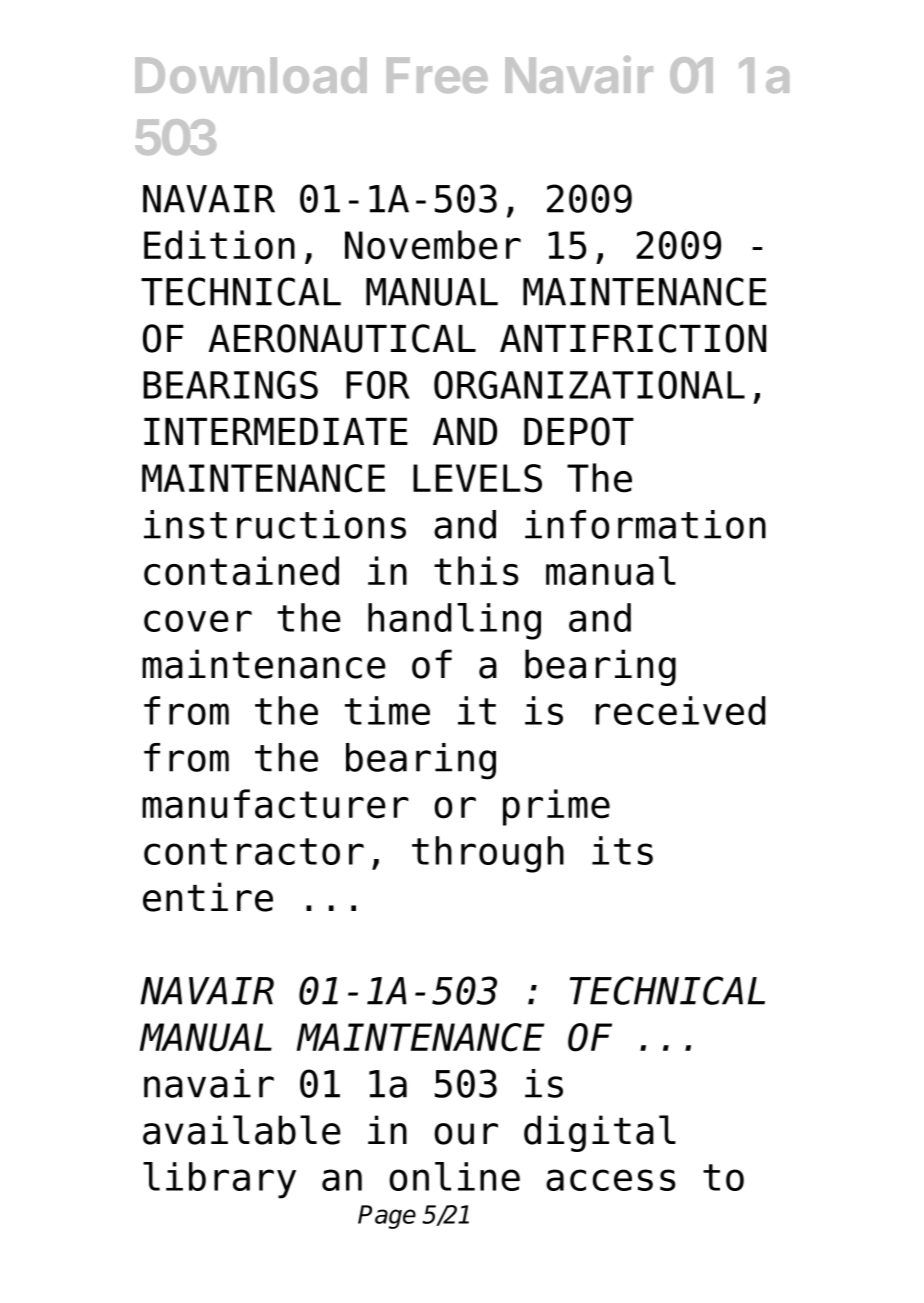 Image resolution: width=924 pixels, height=1303 pixels. Describe the element at coordinates (276, 431) in the screenshot. I see `INTERMEDIATE` at that location.
